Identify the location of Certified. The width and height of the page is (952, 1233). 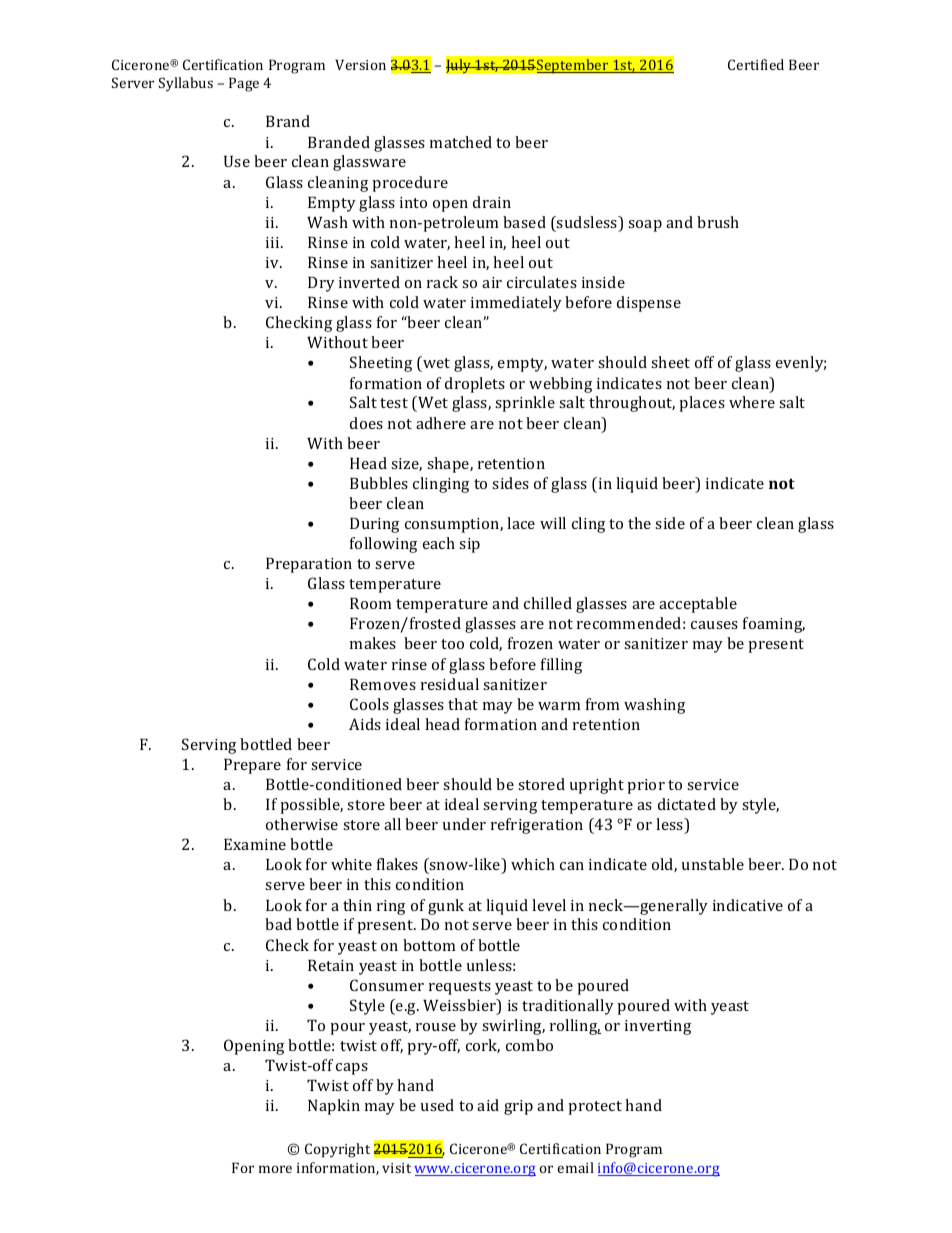
(756, 64).
